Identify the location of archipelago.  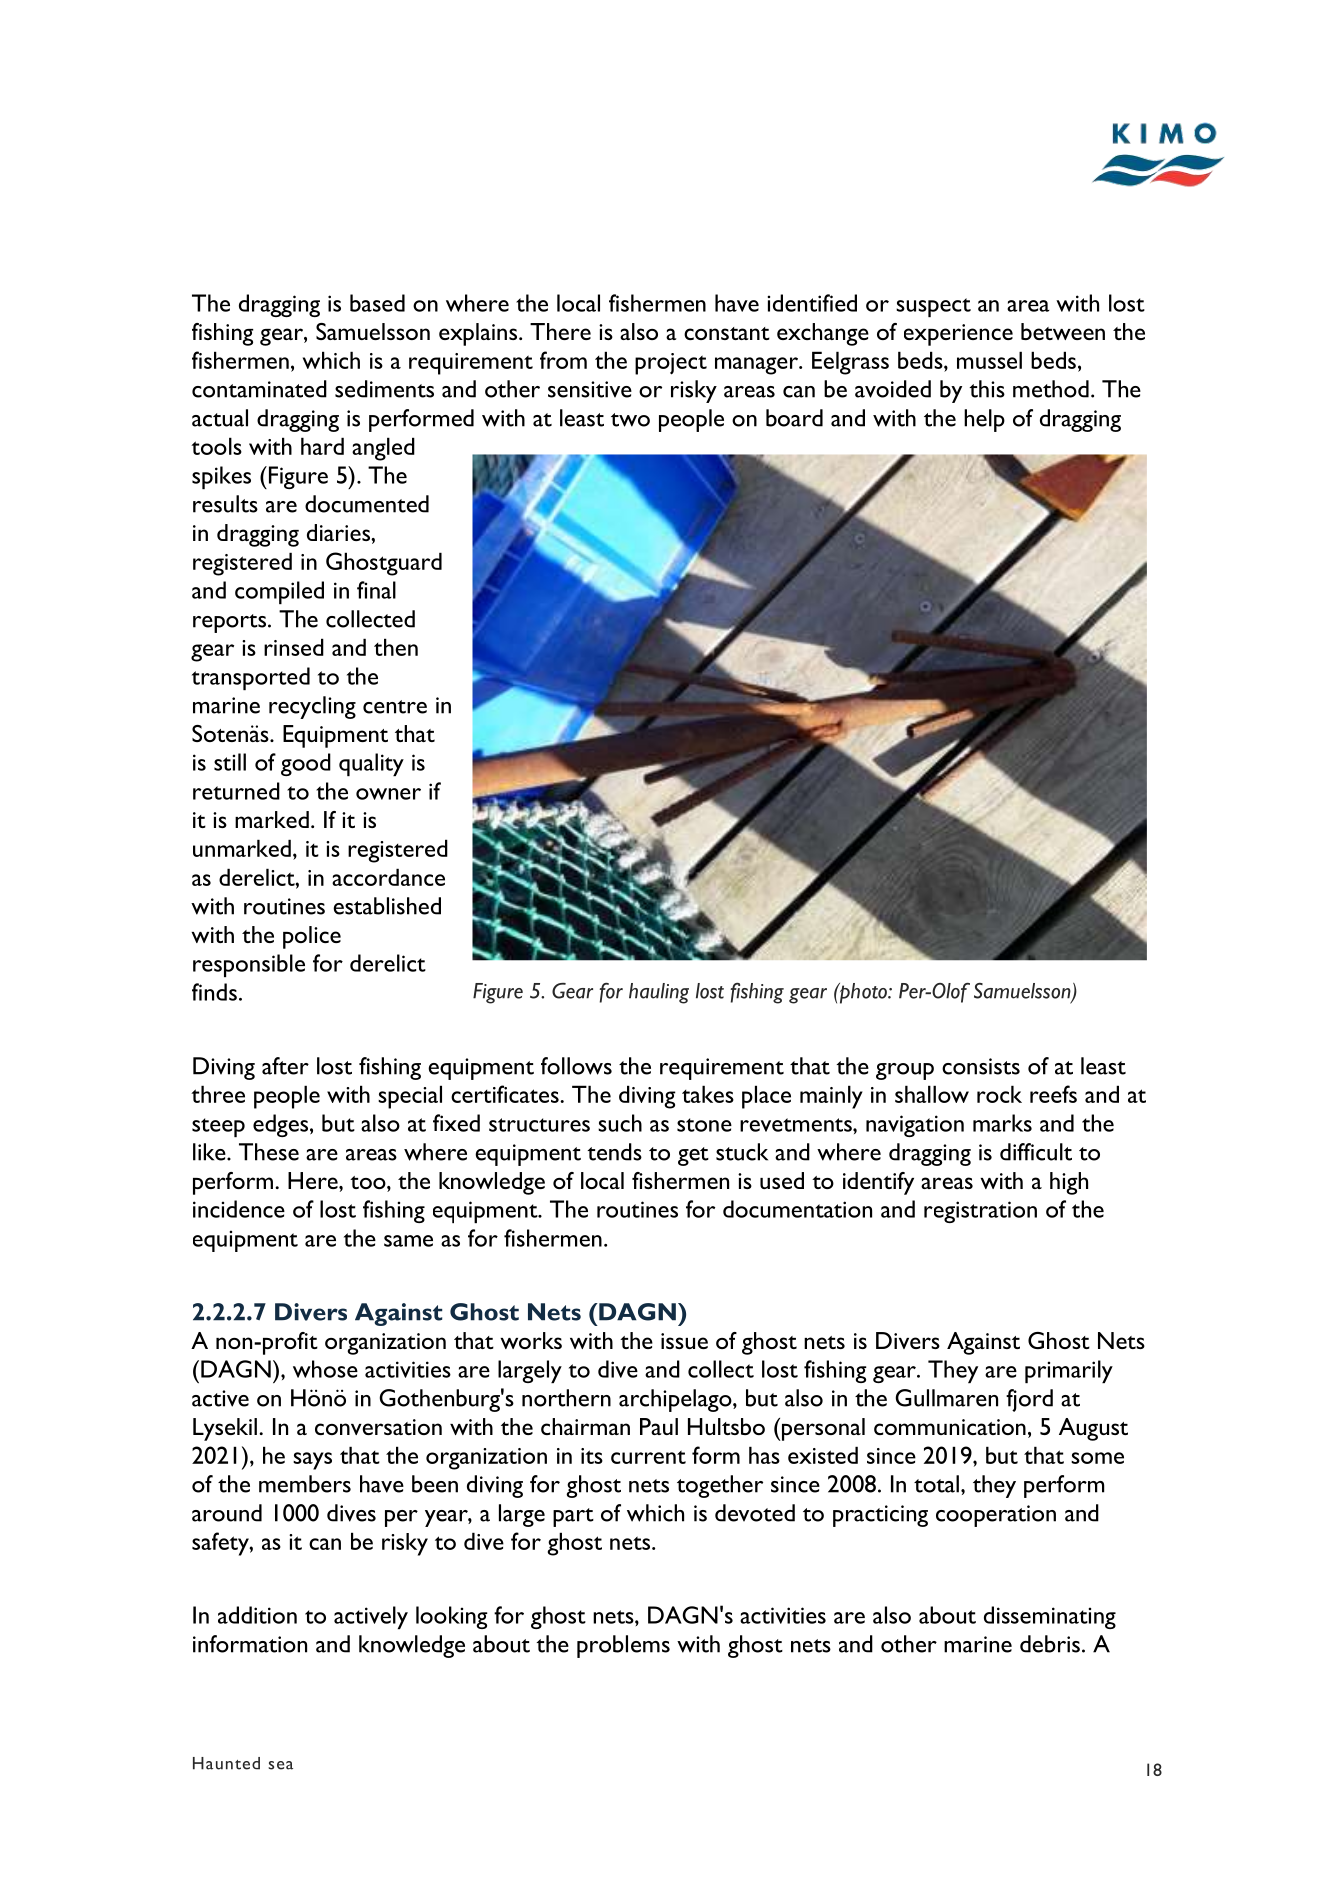
(676, 1400).
